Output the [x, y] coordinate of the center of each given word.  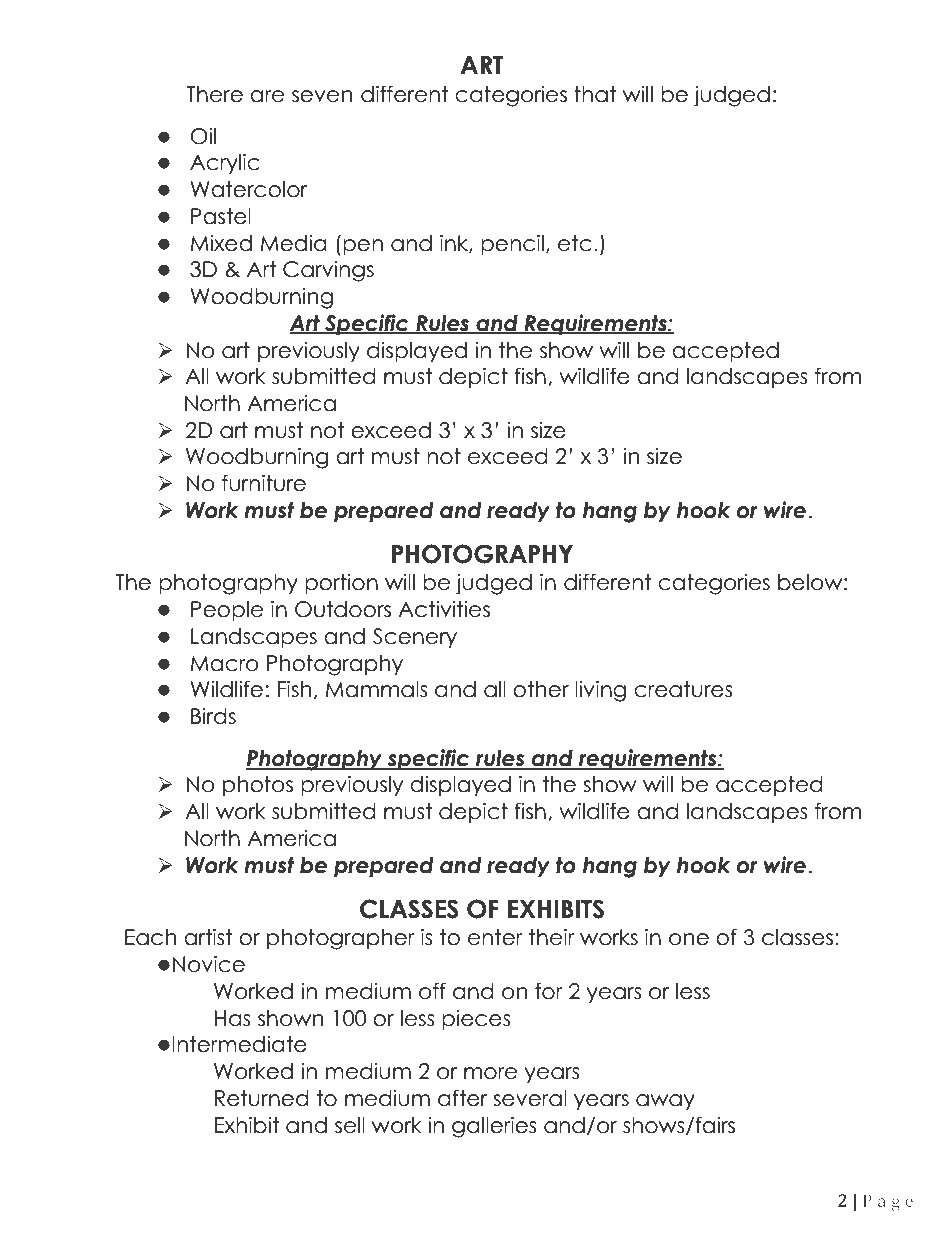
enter [495, 937]
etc [575, 243]
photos [258, 786]
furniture [264, 483]
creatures [683, 689]
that [595, 94]
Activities [444, 609]
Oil [203, 136]
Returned [262, 1098]
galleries [494, 1127]
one [689, 939]
